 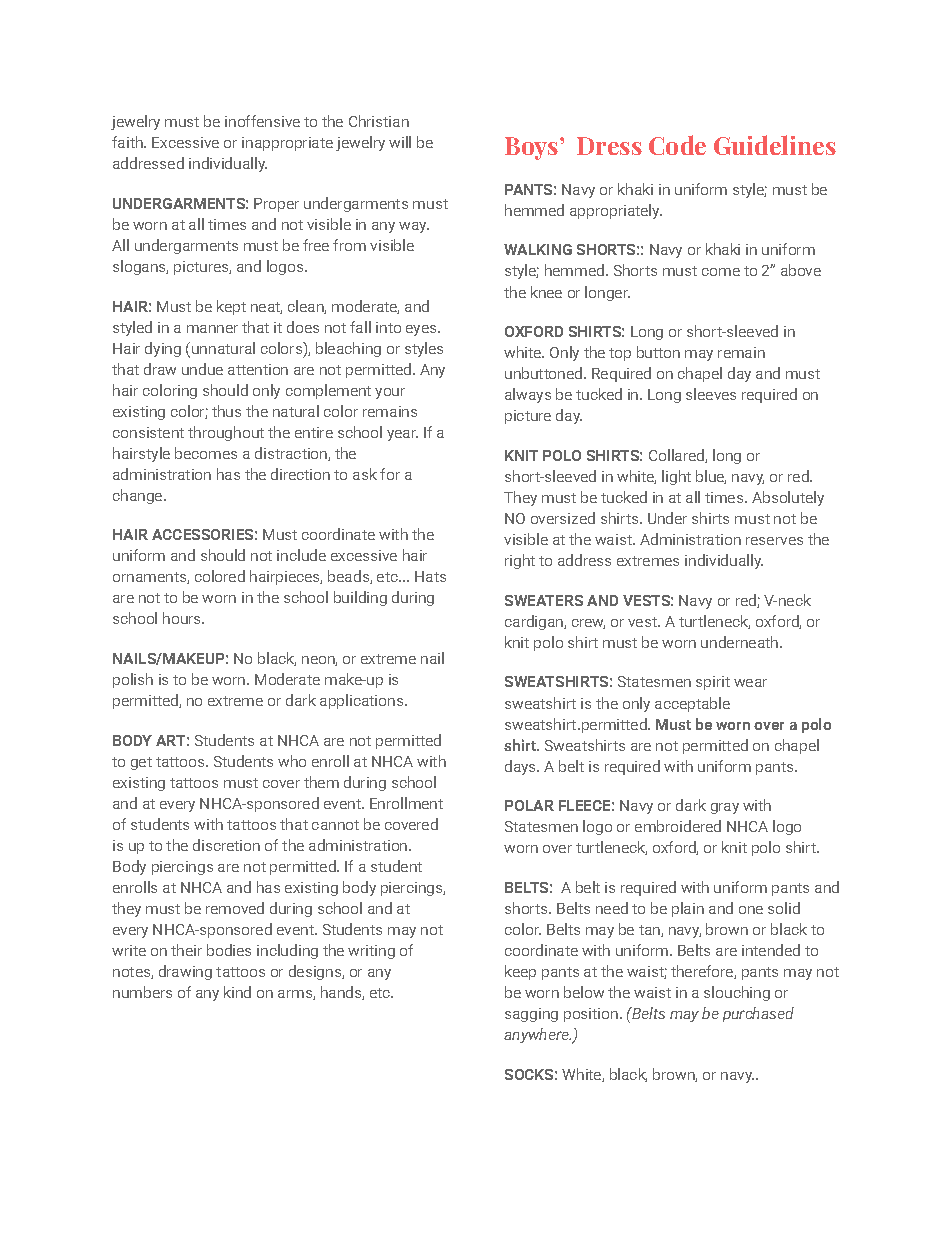 I want to click on POLAR, so click(x=529, y=805).
